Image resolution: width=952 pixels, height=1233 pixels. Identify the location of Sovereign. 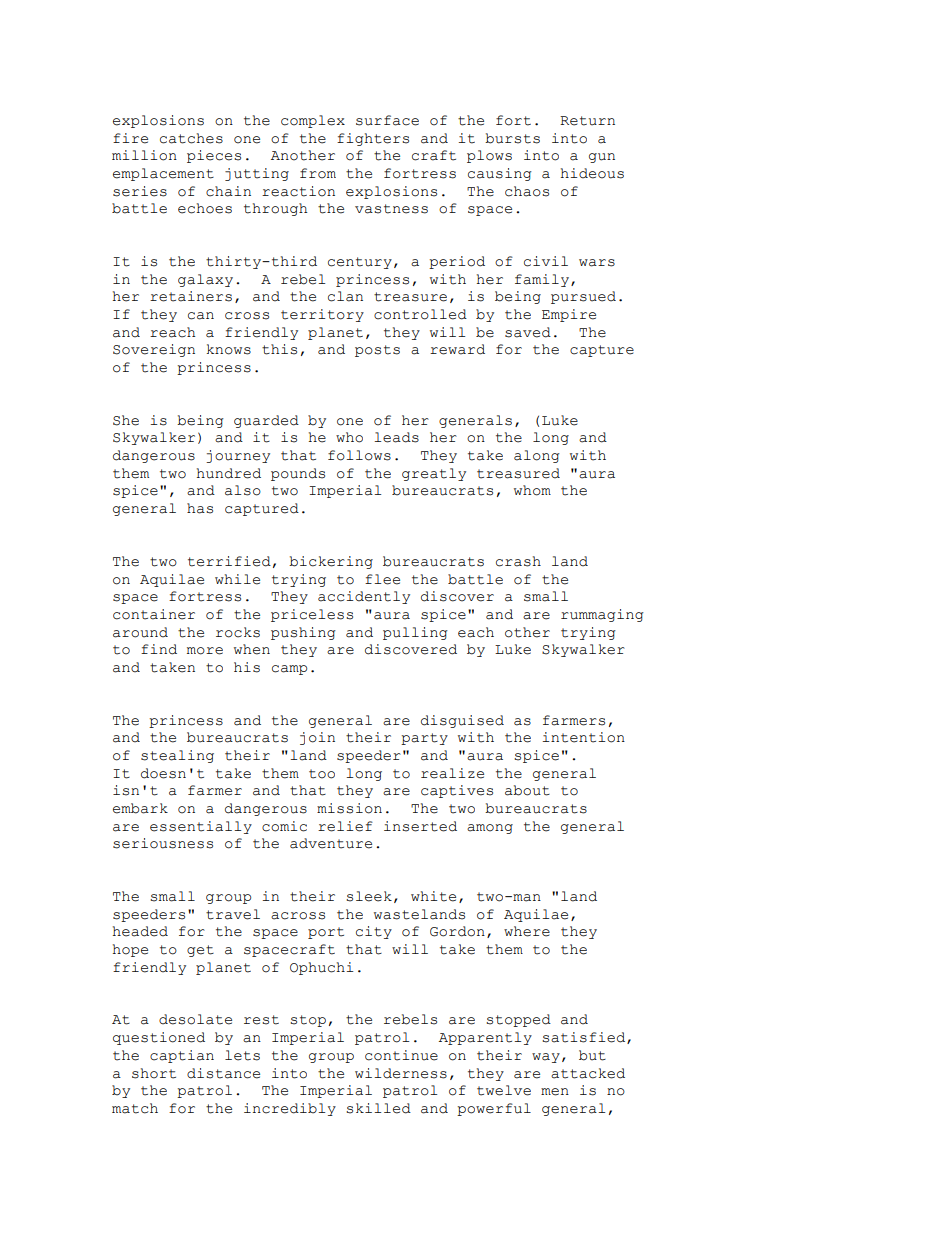
(154, 350).
